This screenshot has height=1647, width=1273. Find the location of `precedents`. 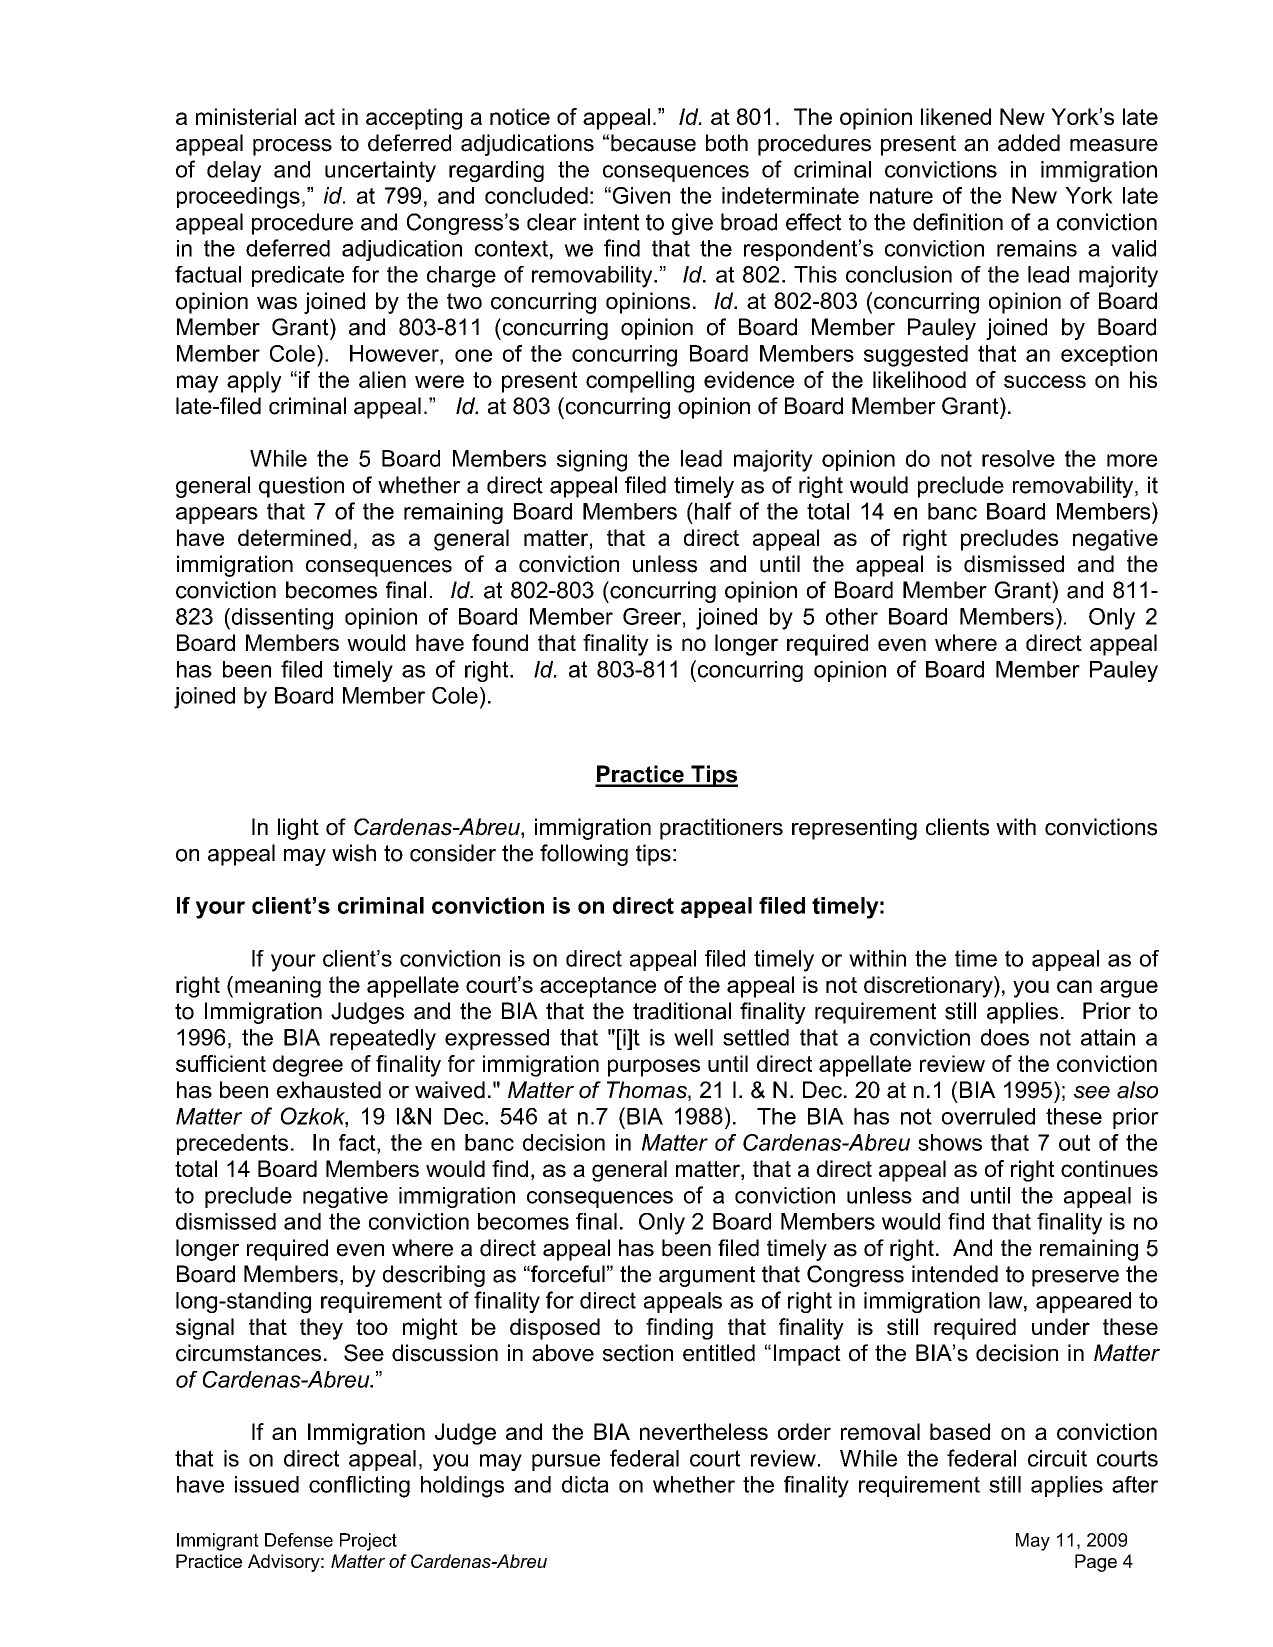

precedents is located at coordinates (232, 1144).
